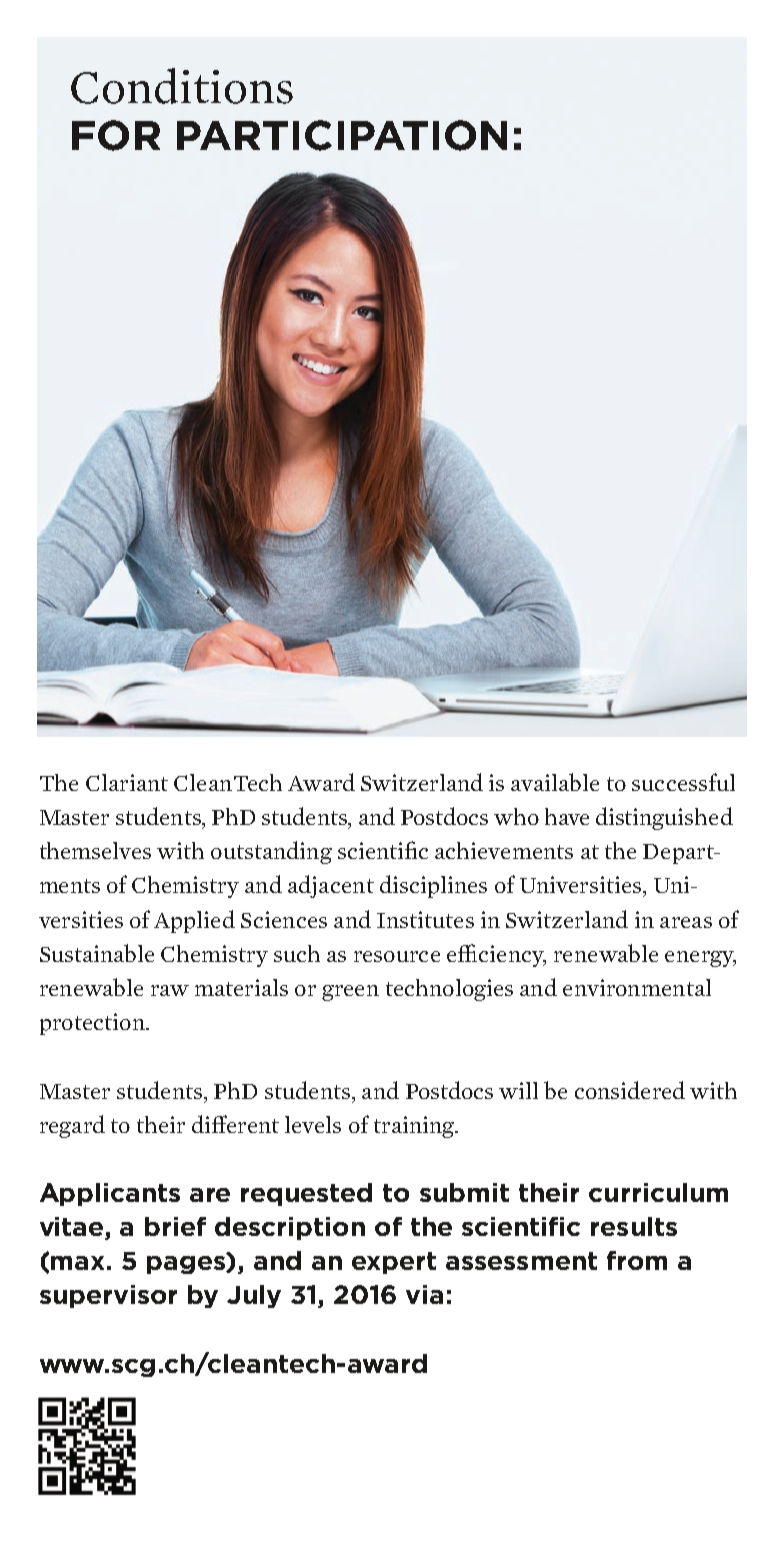  What do you see at coordinates (95, 850) in the document?
I see `themselves` at bounding box center [95, 850].
